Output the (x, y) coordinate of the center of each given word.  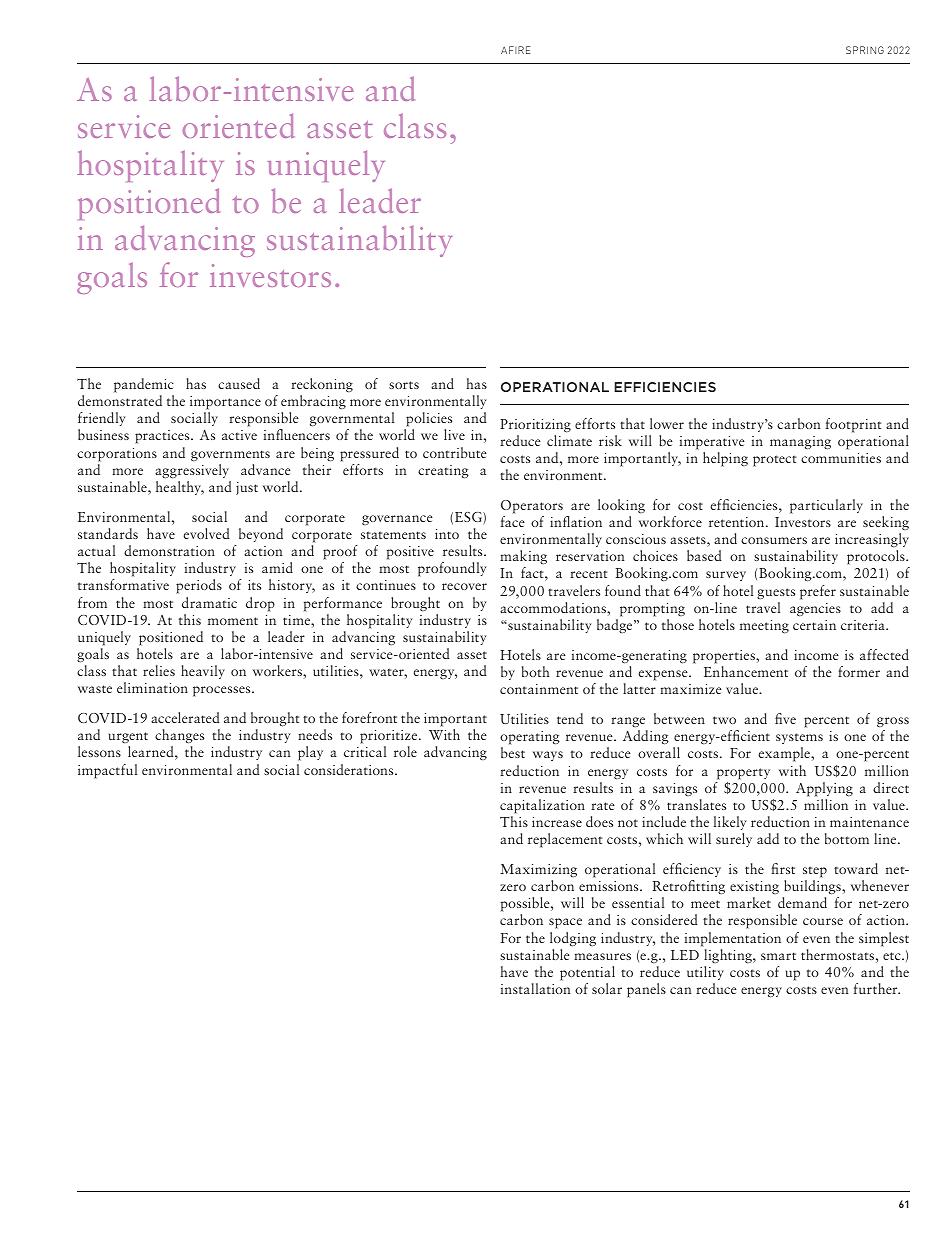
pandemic (144, 385)
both (536, 671)
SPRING (865, 50)
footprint (853, 425)
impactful (107, 771)
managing (800, 443)
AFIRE (516, 50)
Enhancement (746, 671)
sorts (404, 385)
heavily (203, 672)
